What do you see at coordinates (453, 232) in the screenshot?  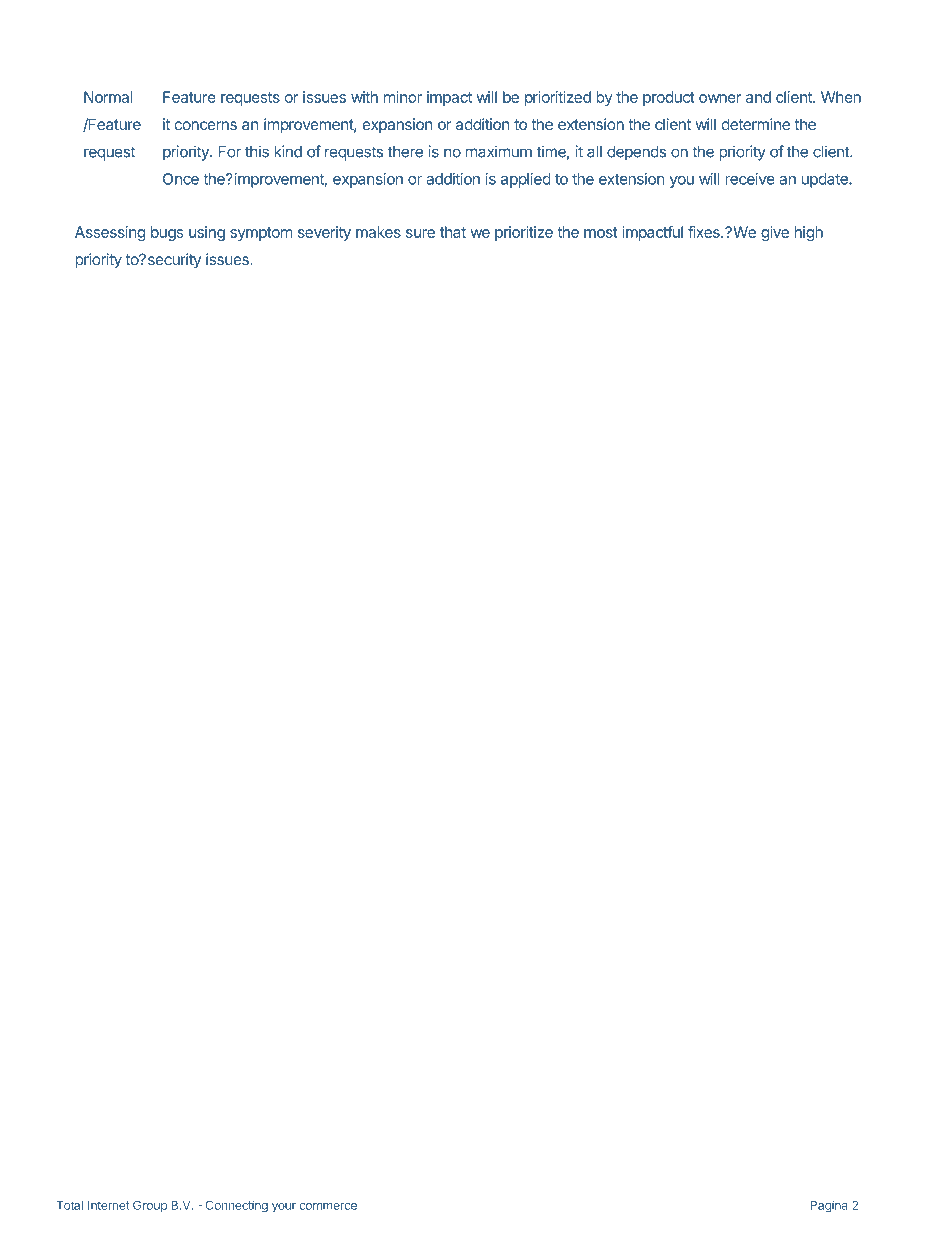 I see `that` at bounding box center [453, 232].
